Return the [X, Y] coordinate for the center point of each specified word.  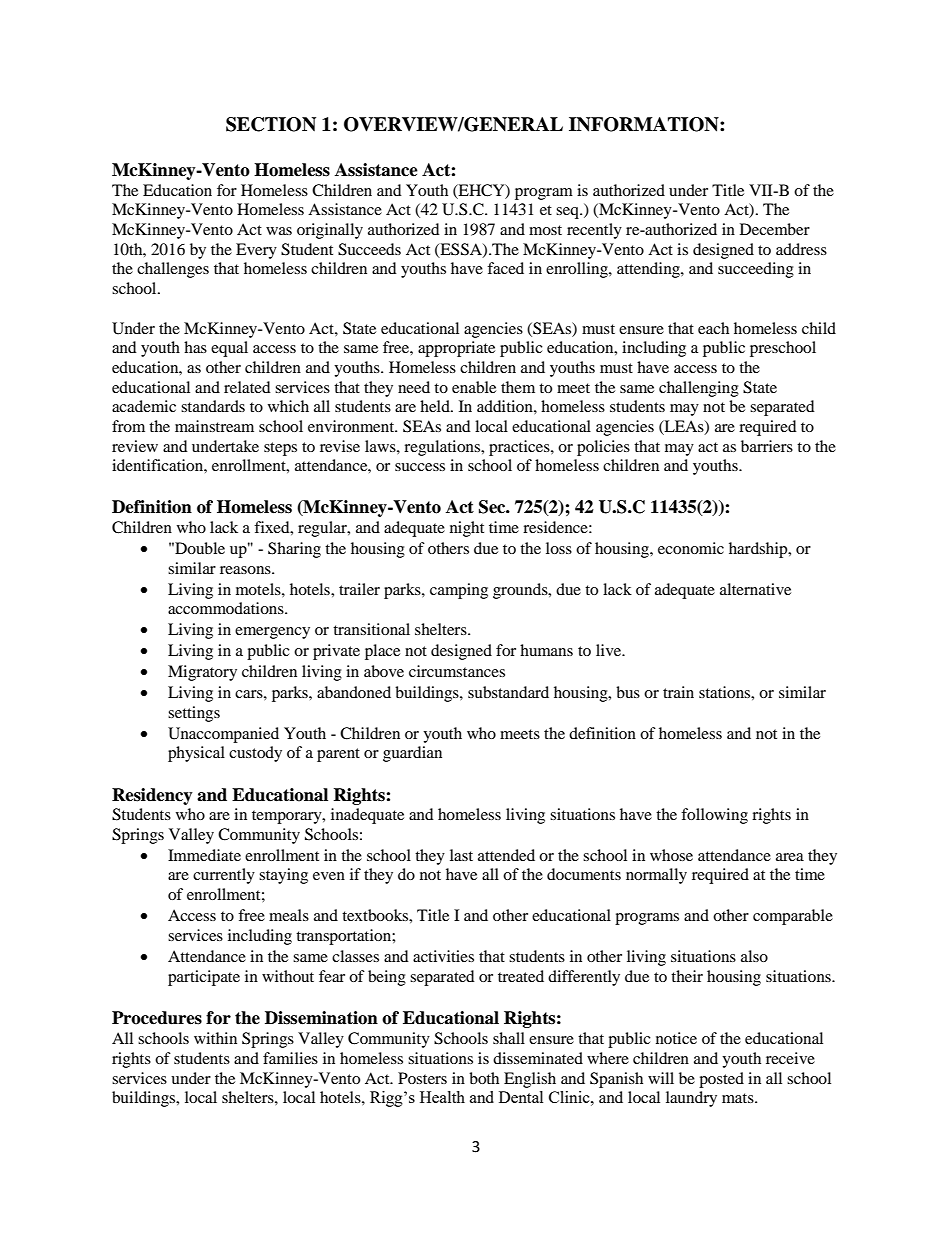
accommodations [227, 608]
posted [721, 1080]
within [215, 1038]
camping [459, 591]
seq [568, 213]
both [484, 1078]
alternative [755, 589]
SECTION [271, 124]
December [775, 229]
